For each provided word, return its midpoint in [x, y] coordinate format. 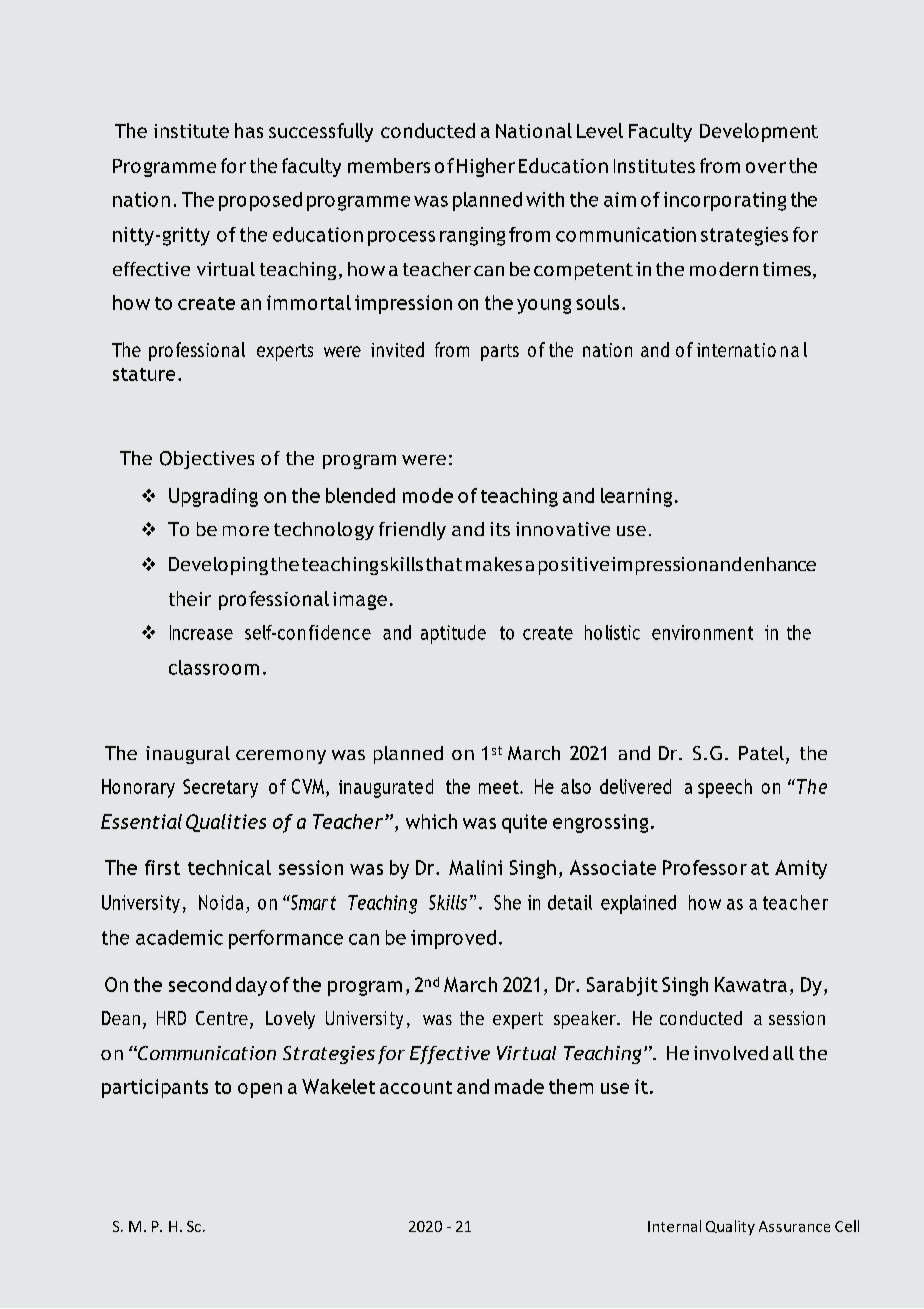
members [389, 165]
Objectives [207, 460]
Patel [761, 753]
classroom [214, 667]
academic [179, 937]
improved [453, 939]
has [249, 130]
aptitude [453, 634]
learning [636, 497]
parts [500, 352]
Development [759, 132]
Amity [801, 869]
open [260, 1090]
